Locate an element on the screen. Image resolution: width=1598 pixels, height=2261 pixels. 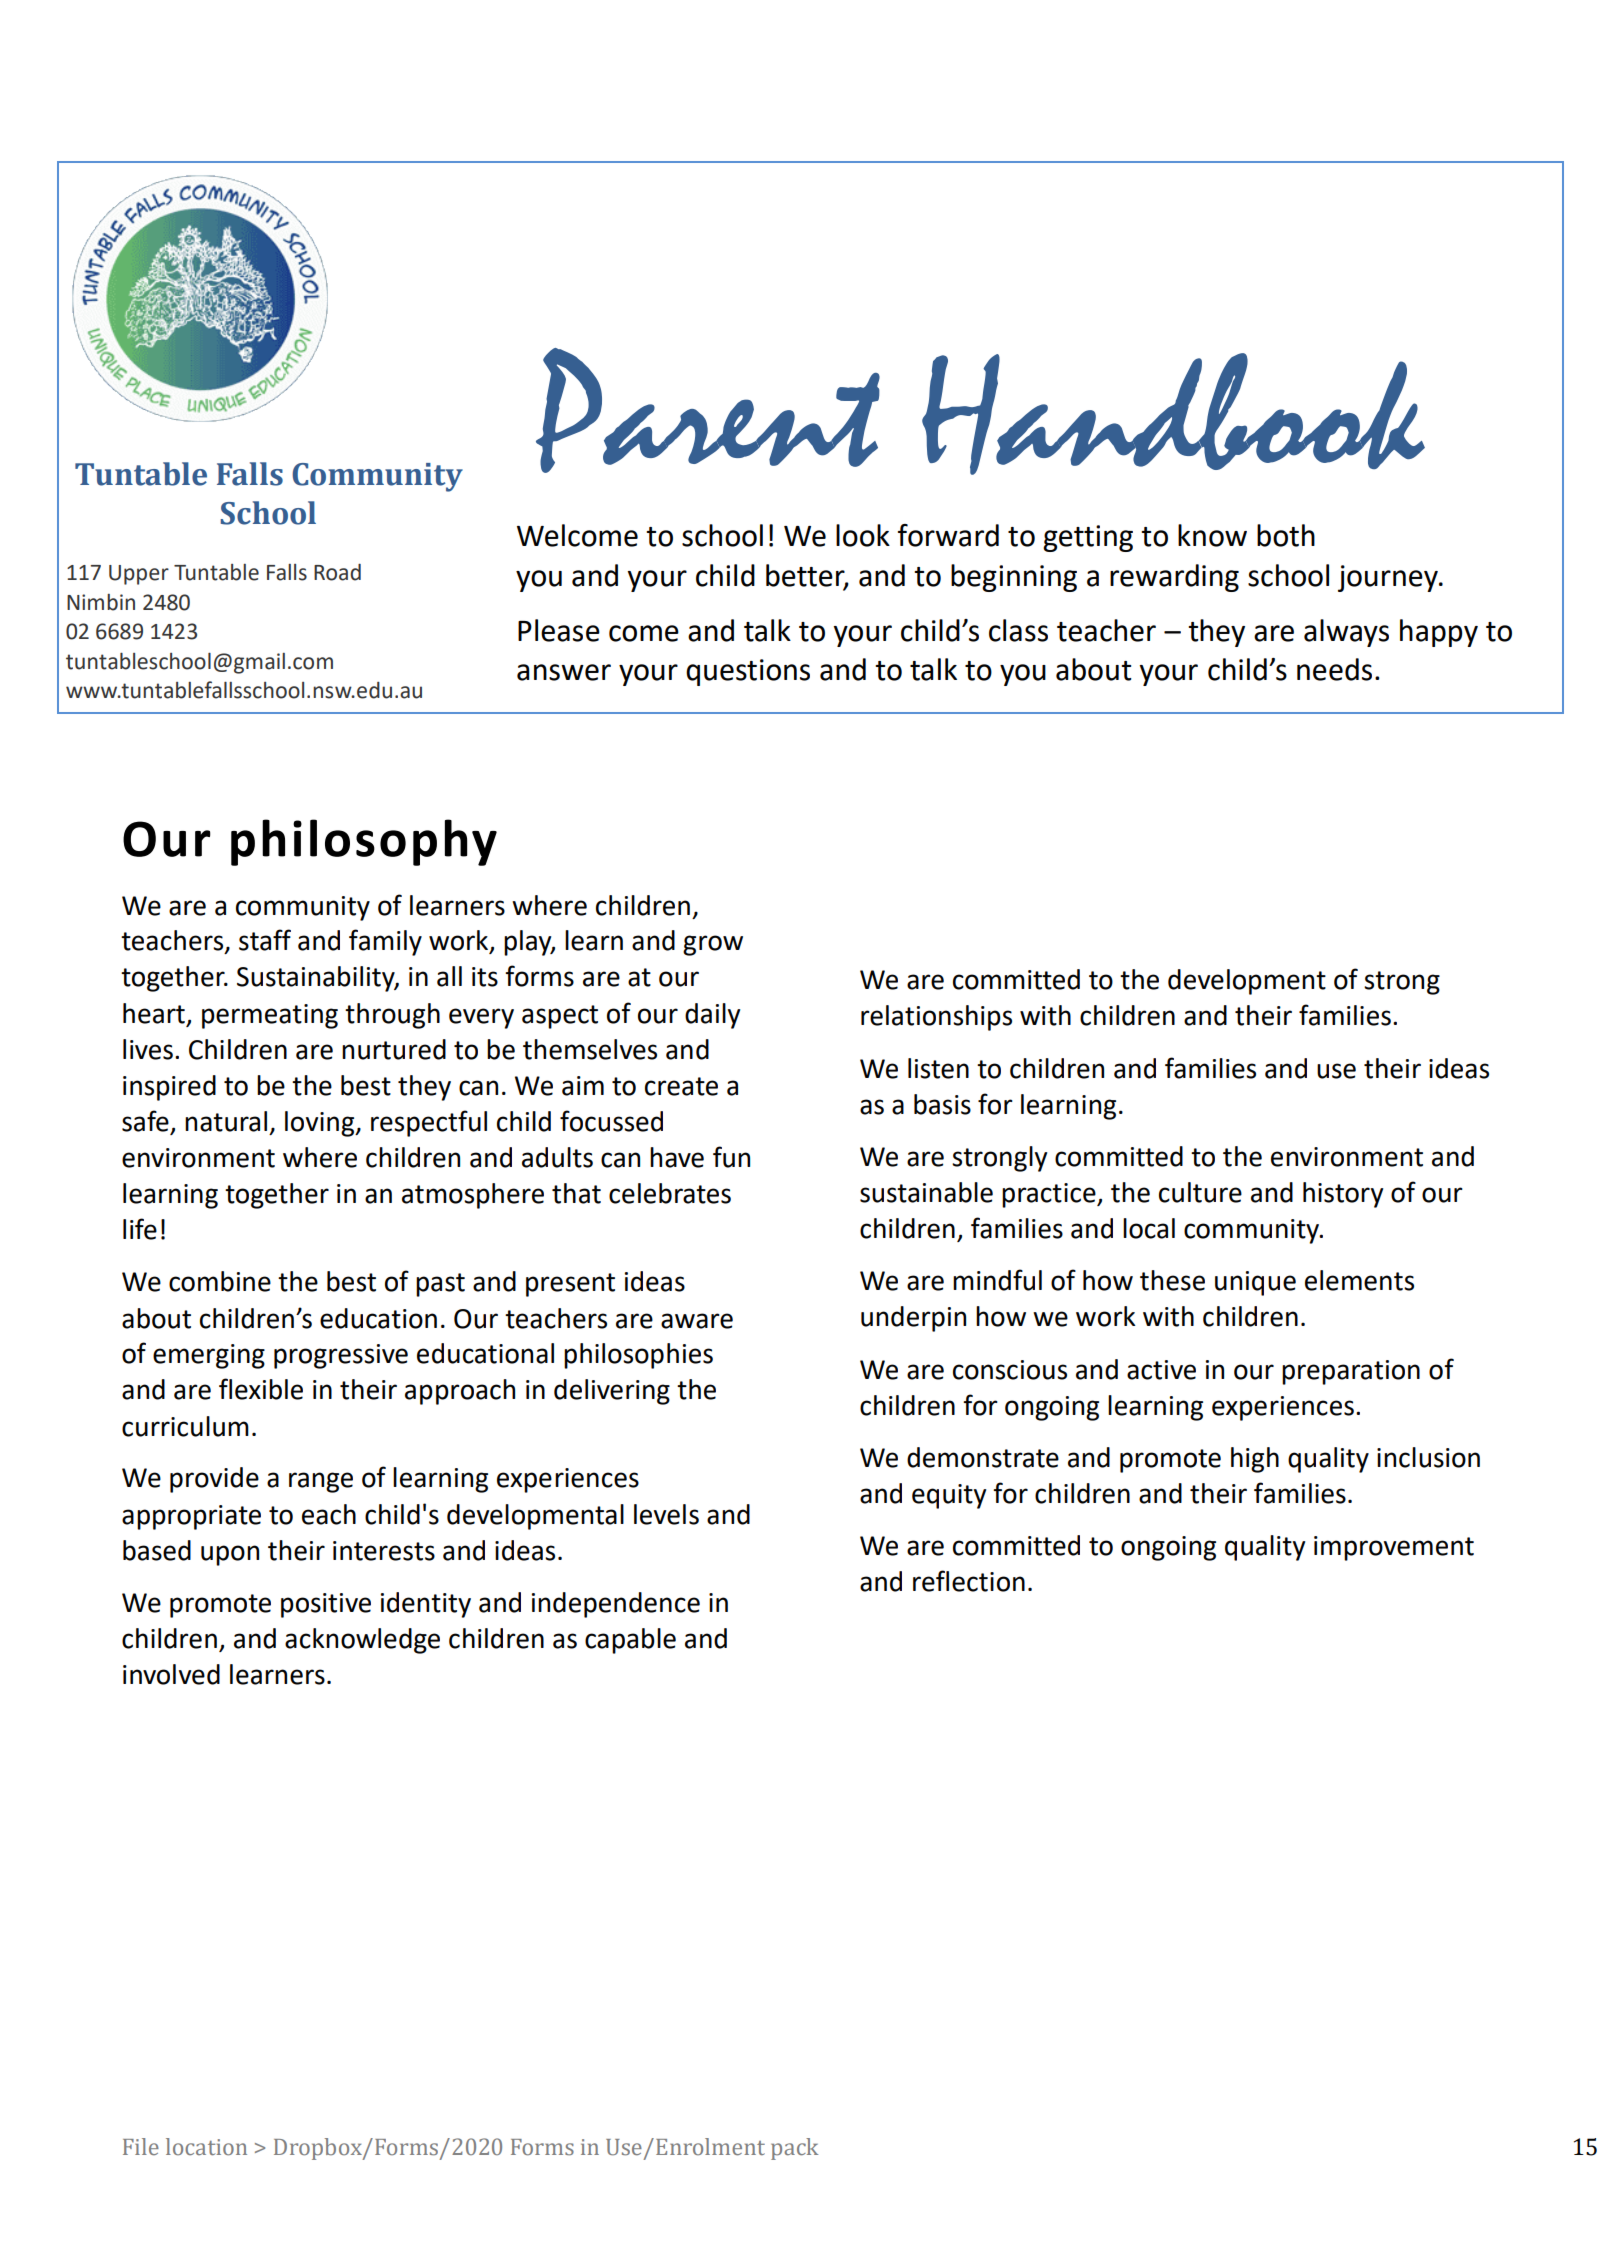
unique is located at coordinates (1255, 1283).
